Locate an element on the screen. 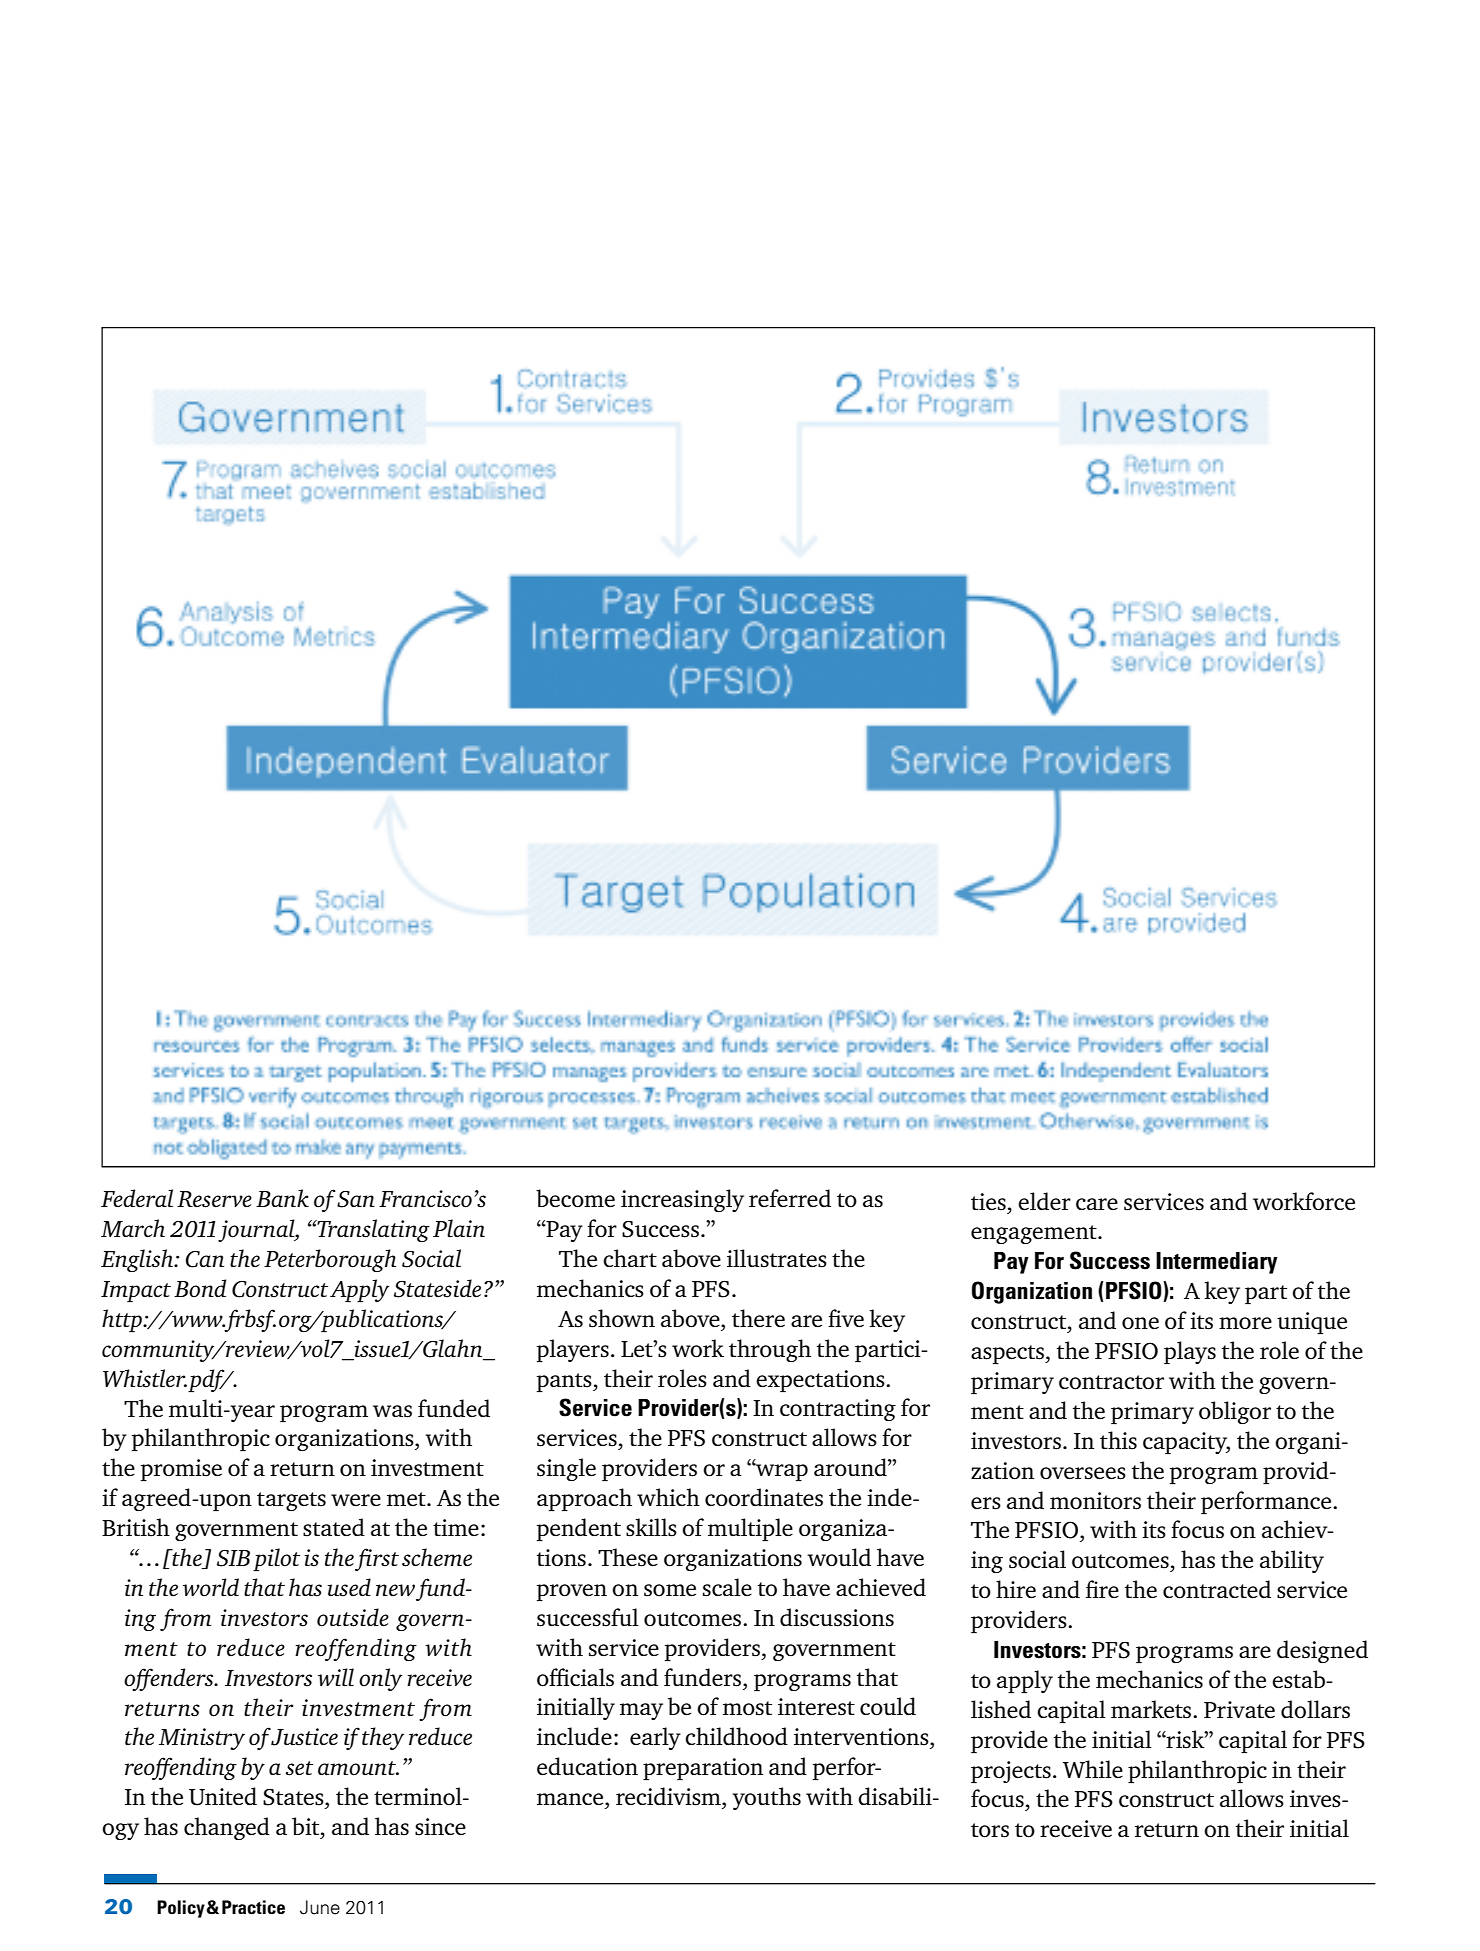  this is located at coordinates (1118, 1440).
